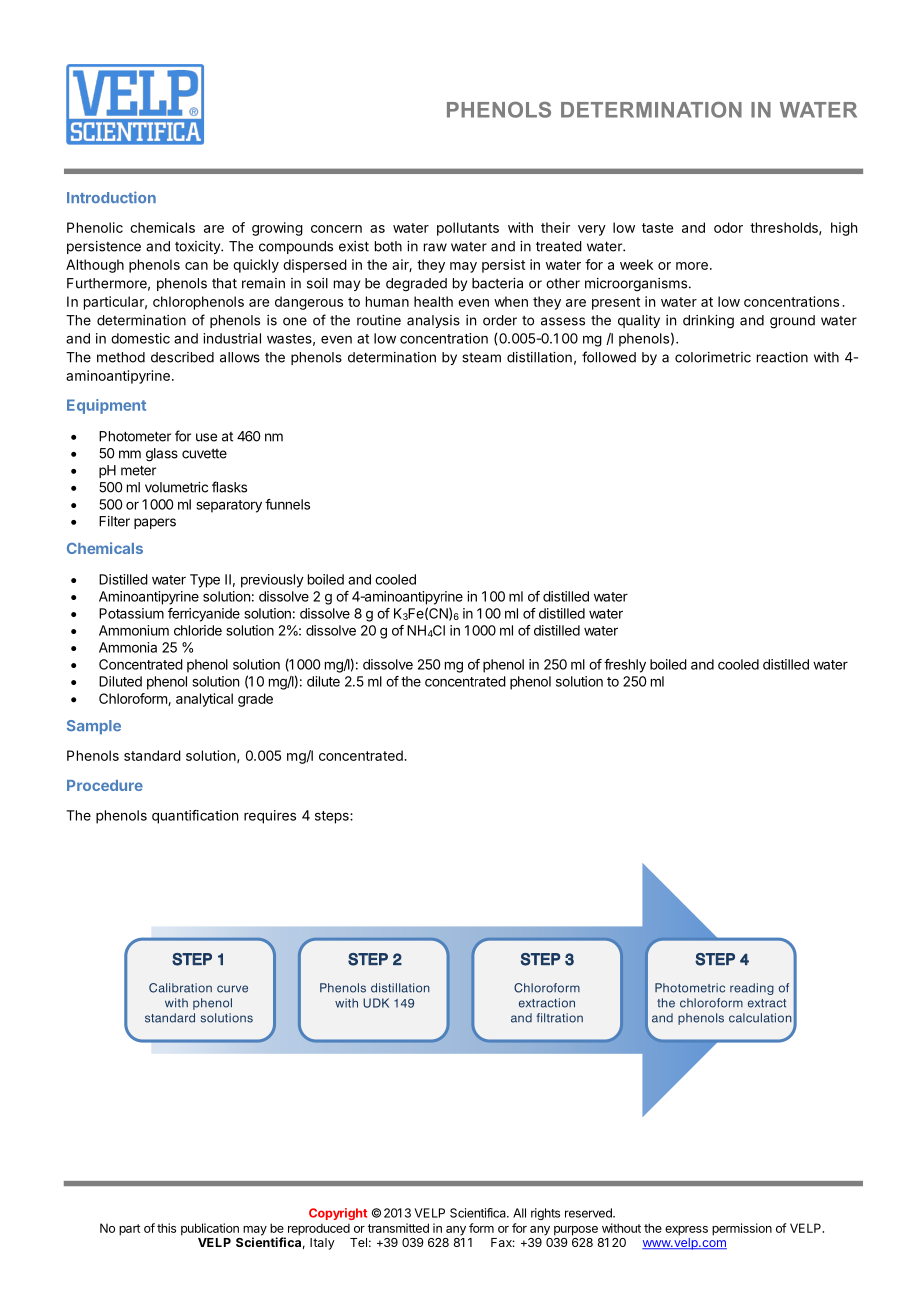  What do you see at coordinates (376, 1003) in the image?
I see `UDK` at bounding box center [376, 1003].
